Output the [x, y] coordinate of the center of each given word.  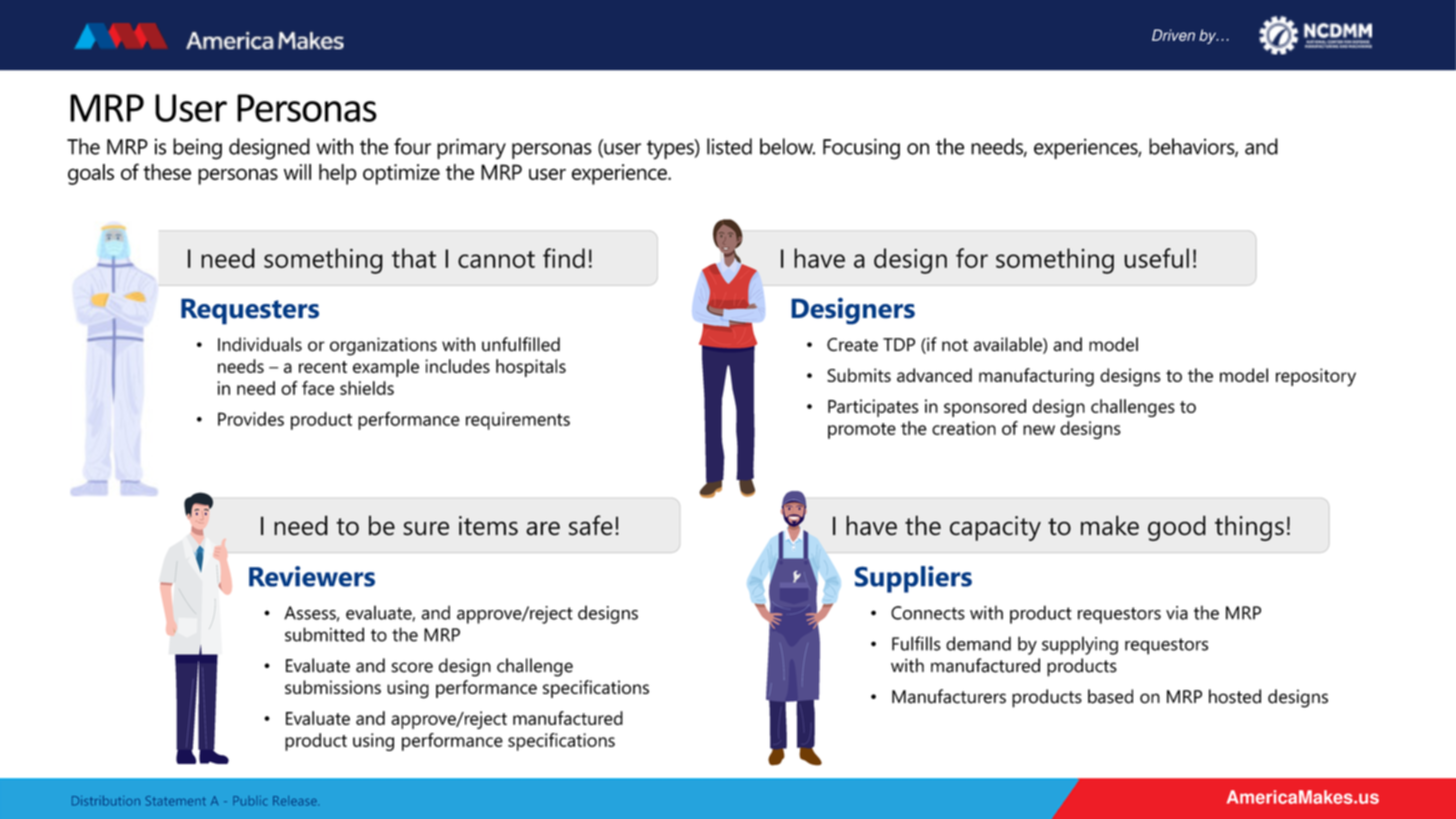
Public [250, 801]
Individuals [260, 344]
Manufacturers [949, 696]
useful [1156, 258]
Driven [1173, 35]
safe [591, 525]
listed [729, 146]
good [1177, 528]
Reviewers [312, 576]
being [197, 149]
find [564, 258]
